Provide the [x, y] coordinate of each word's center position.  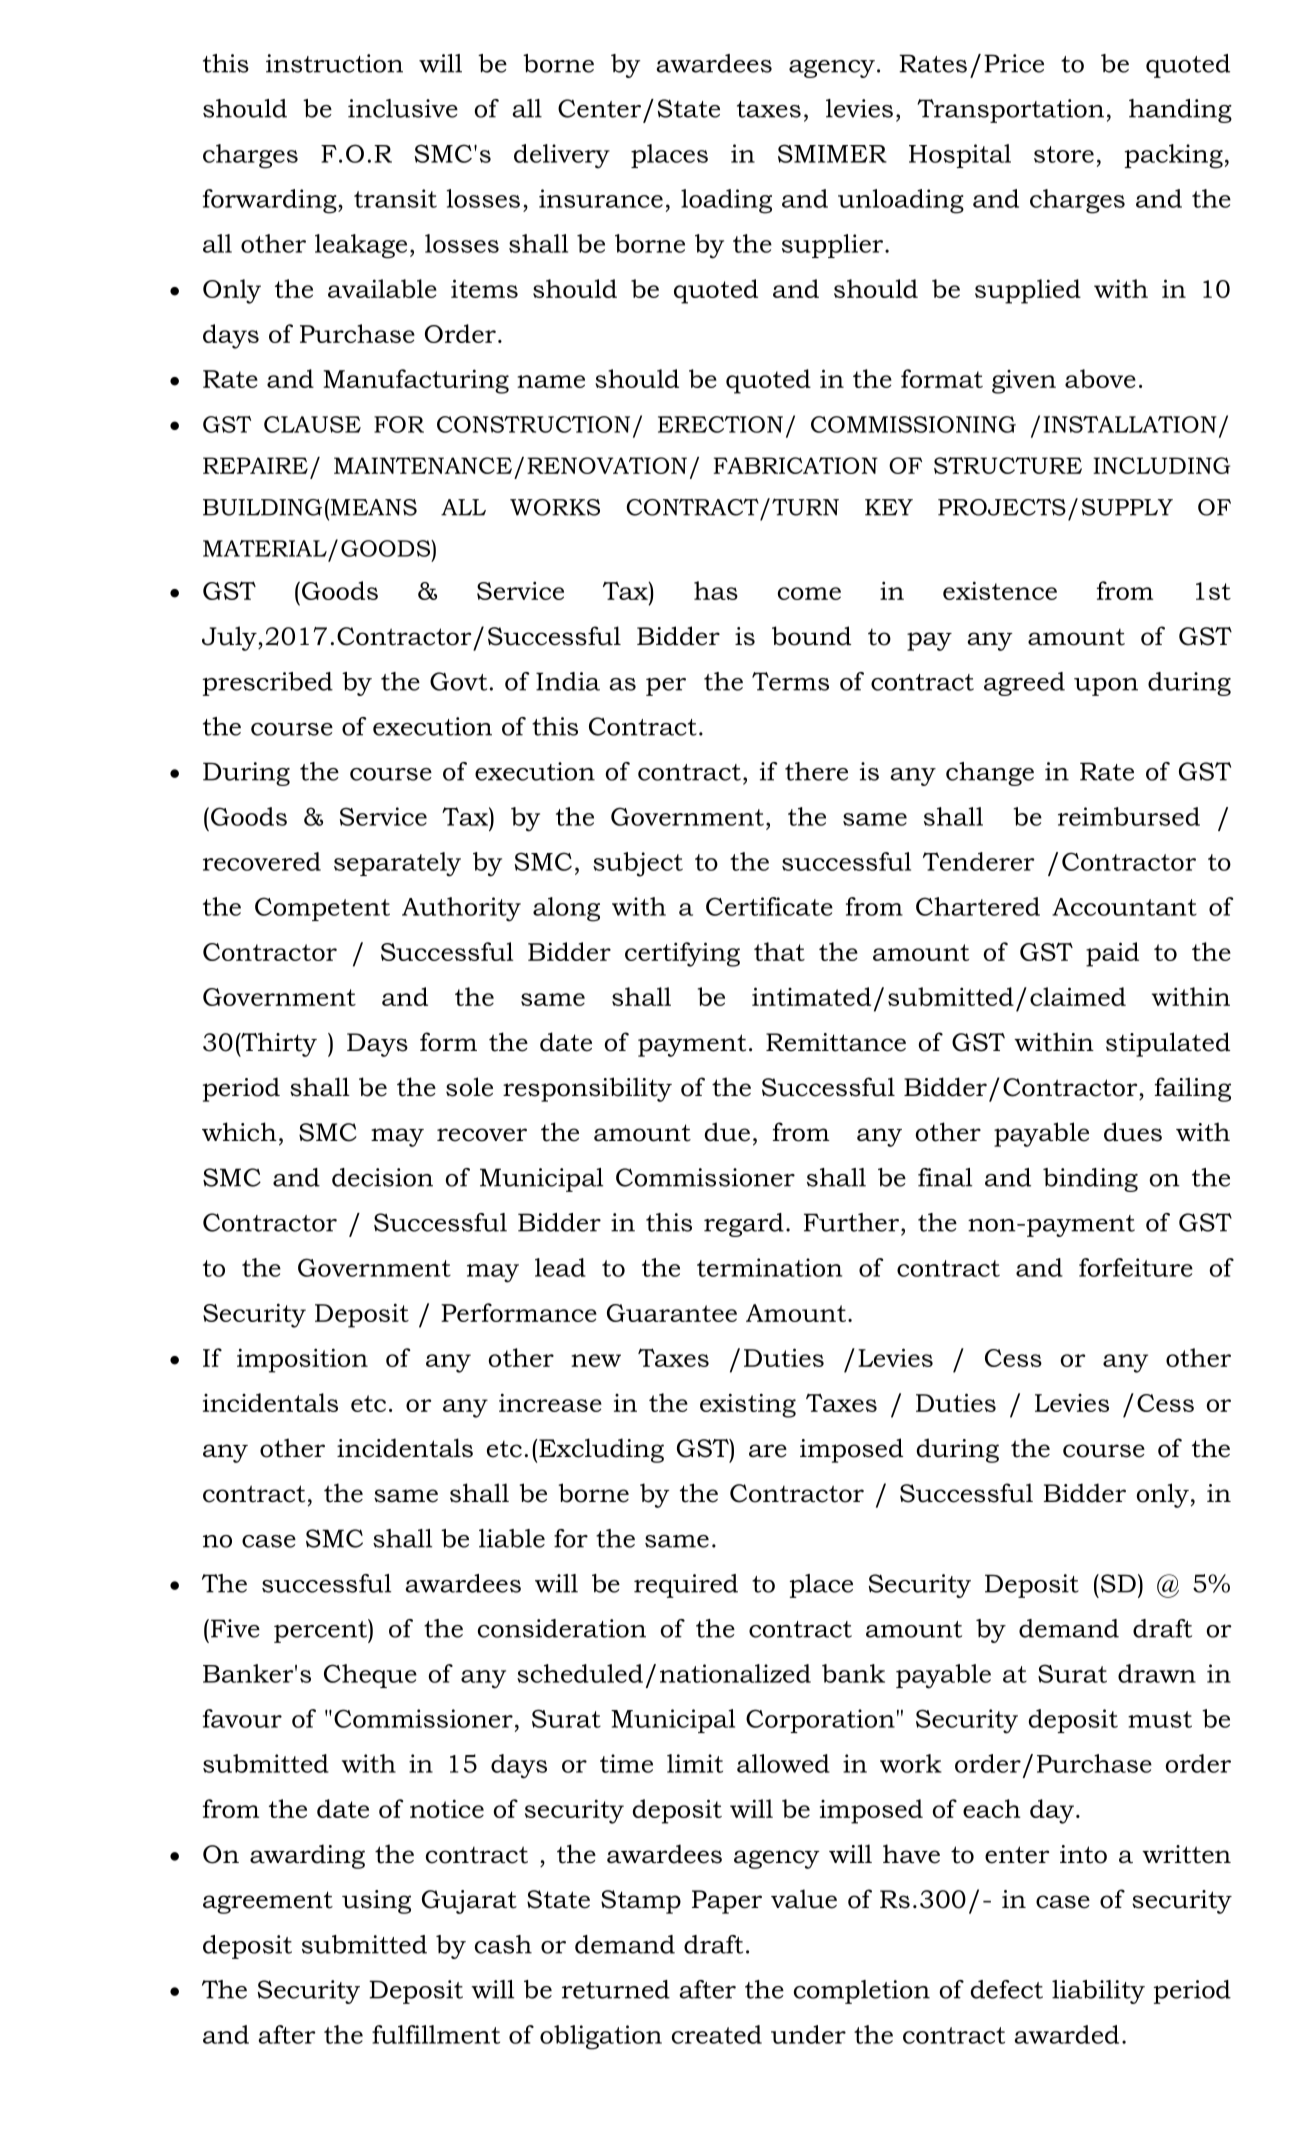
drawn [1157, 1673]
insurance [601, 198]
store [1064, 154]
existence [1000, 590]
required [686, 1586]
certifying [682, 954]
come [809, 593]
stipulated [1168, 1044]
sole [469, 1087]
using [376, 1902]
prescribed [267, 684]
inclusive [403, 108]
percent [321, 1631]
